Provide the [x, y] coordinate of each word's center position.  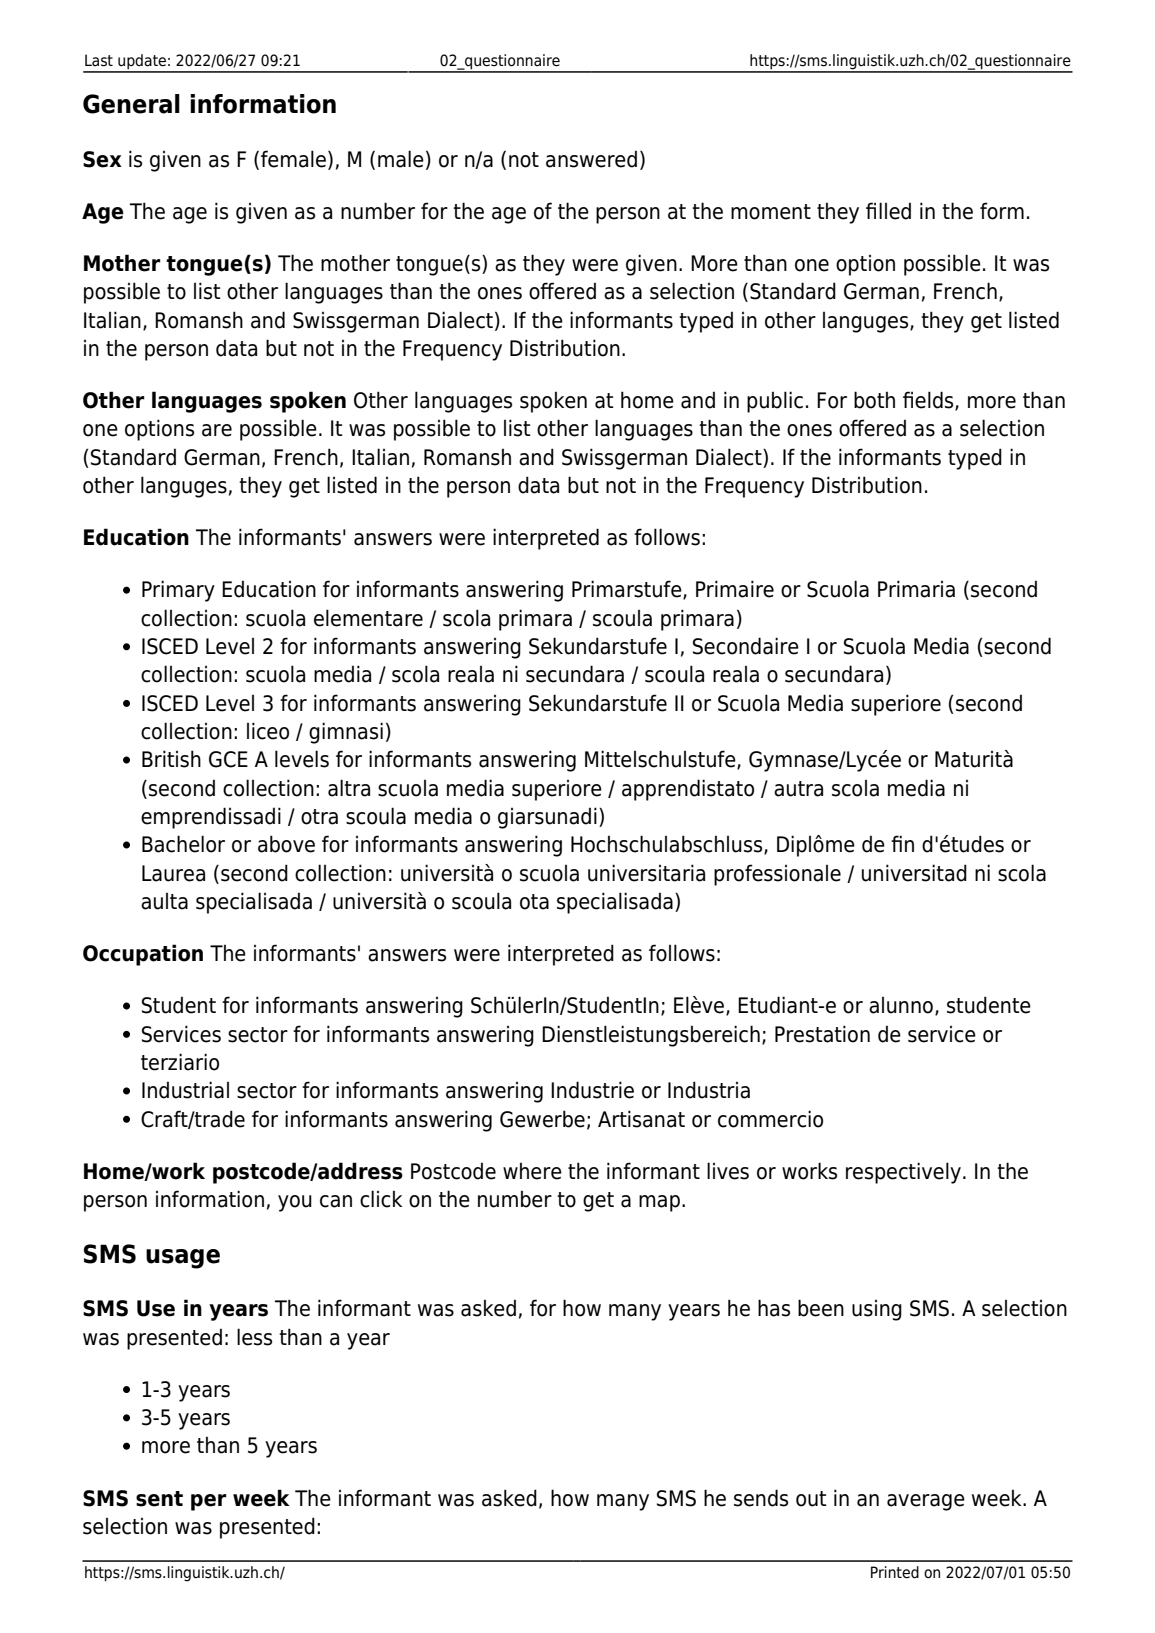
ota [534, 902]
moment [771, 212]
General [131, 104]
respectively [903, 1173]
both [874, 400]
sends [761, 1498]
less [254, 1337]
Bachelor [183, 844]
